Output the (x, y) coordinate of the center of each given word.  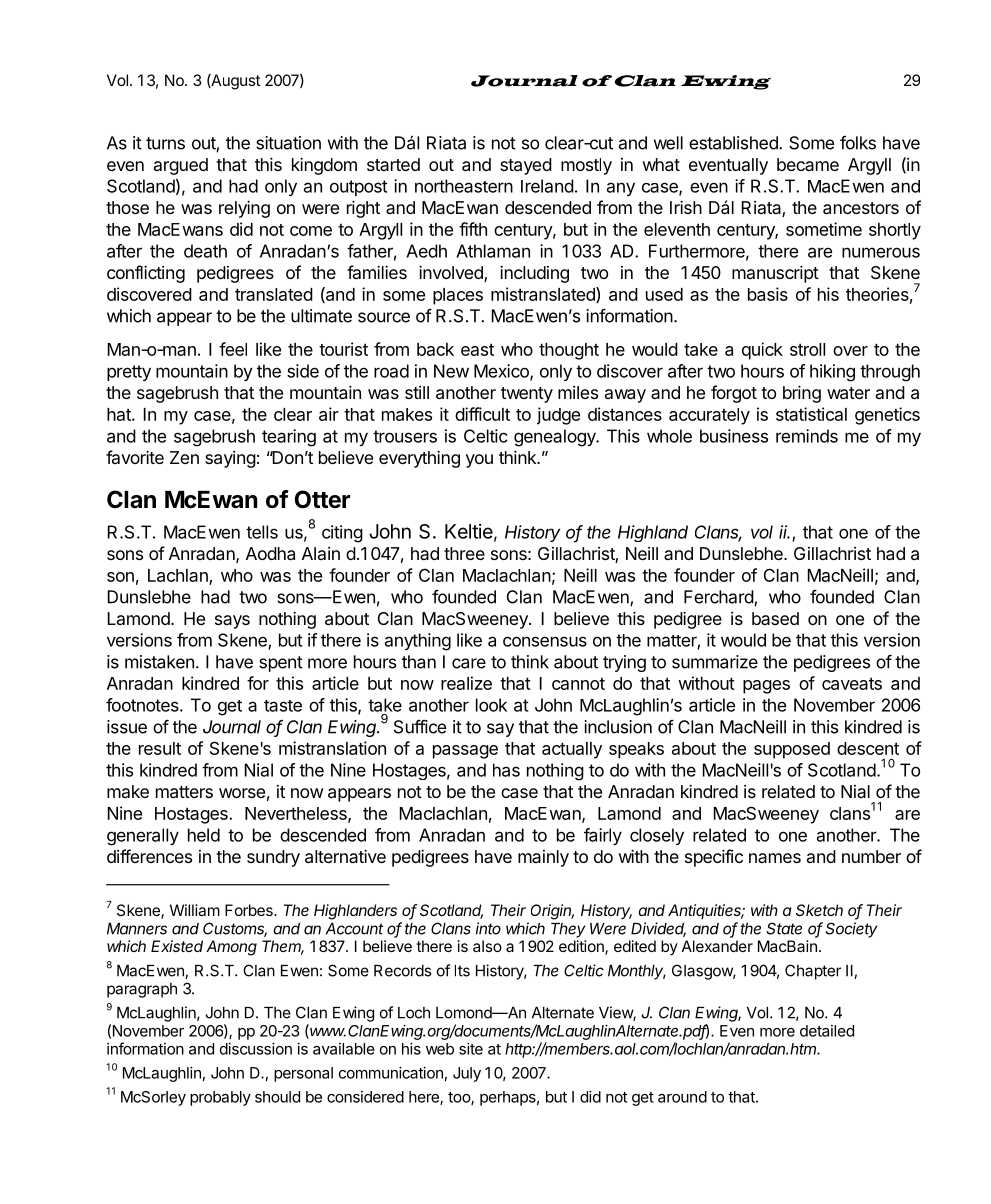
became (808, 164)
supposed (792, 750)
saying (230, 459)
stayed (526, 166)
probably (220, 1098)
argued (181, 166)
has (506, 770)
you (479, 461)
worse (242, 793)
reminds (807, 436)
